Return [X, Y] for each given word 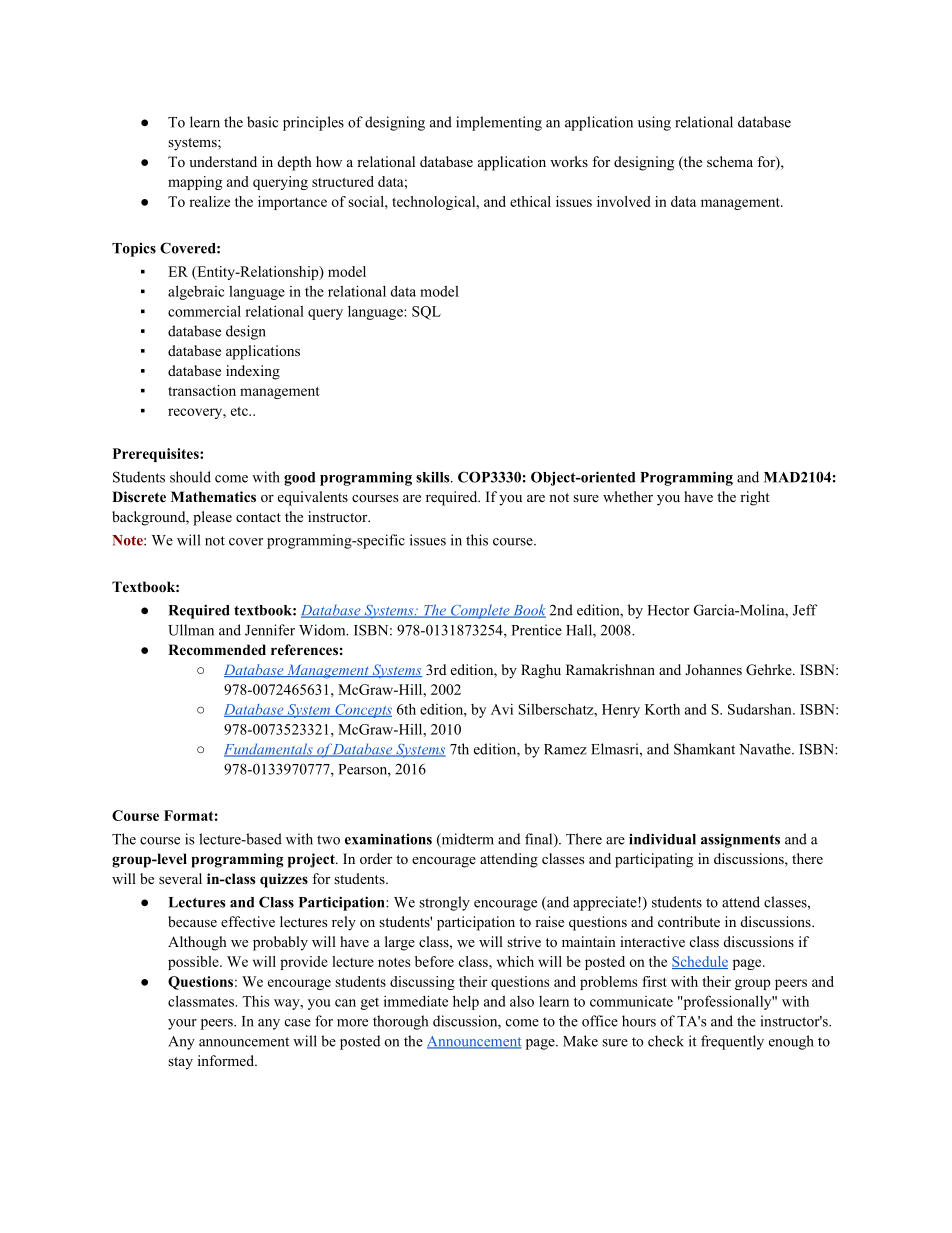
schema [730, 161]
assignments [740, 840]
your [182, 1024]
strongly [444, 903]
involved [624, 201]
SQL [426, 313]
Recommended [217, 649]
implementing [499, 123]
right [755, 498]
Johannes [713, 669]
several [180, 878]
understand [223, 161]
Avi [502, 709]
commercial [204, 311]
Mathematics [213, 496]
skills [434, 477]
